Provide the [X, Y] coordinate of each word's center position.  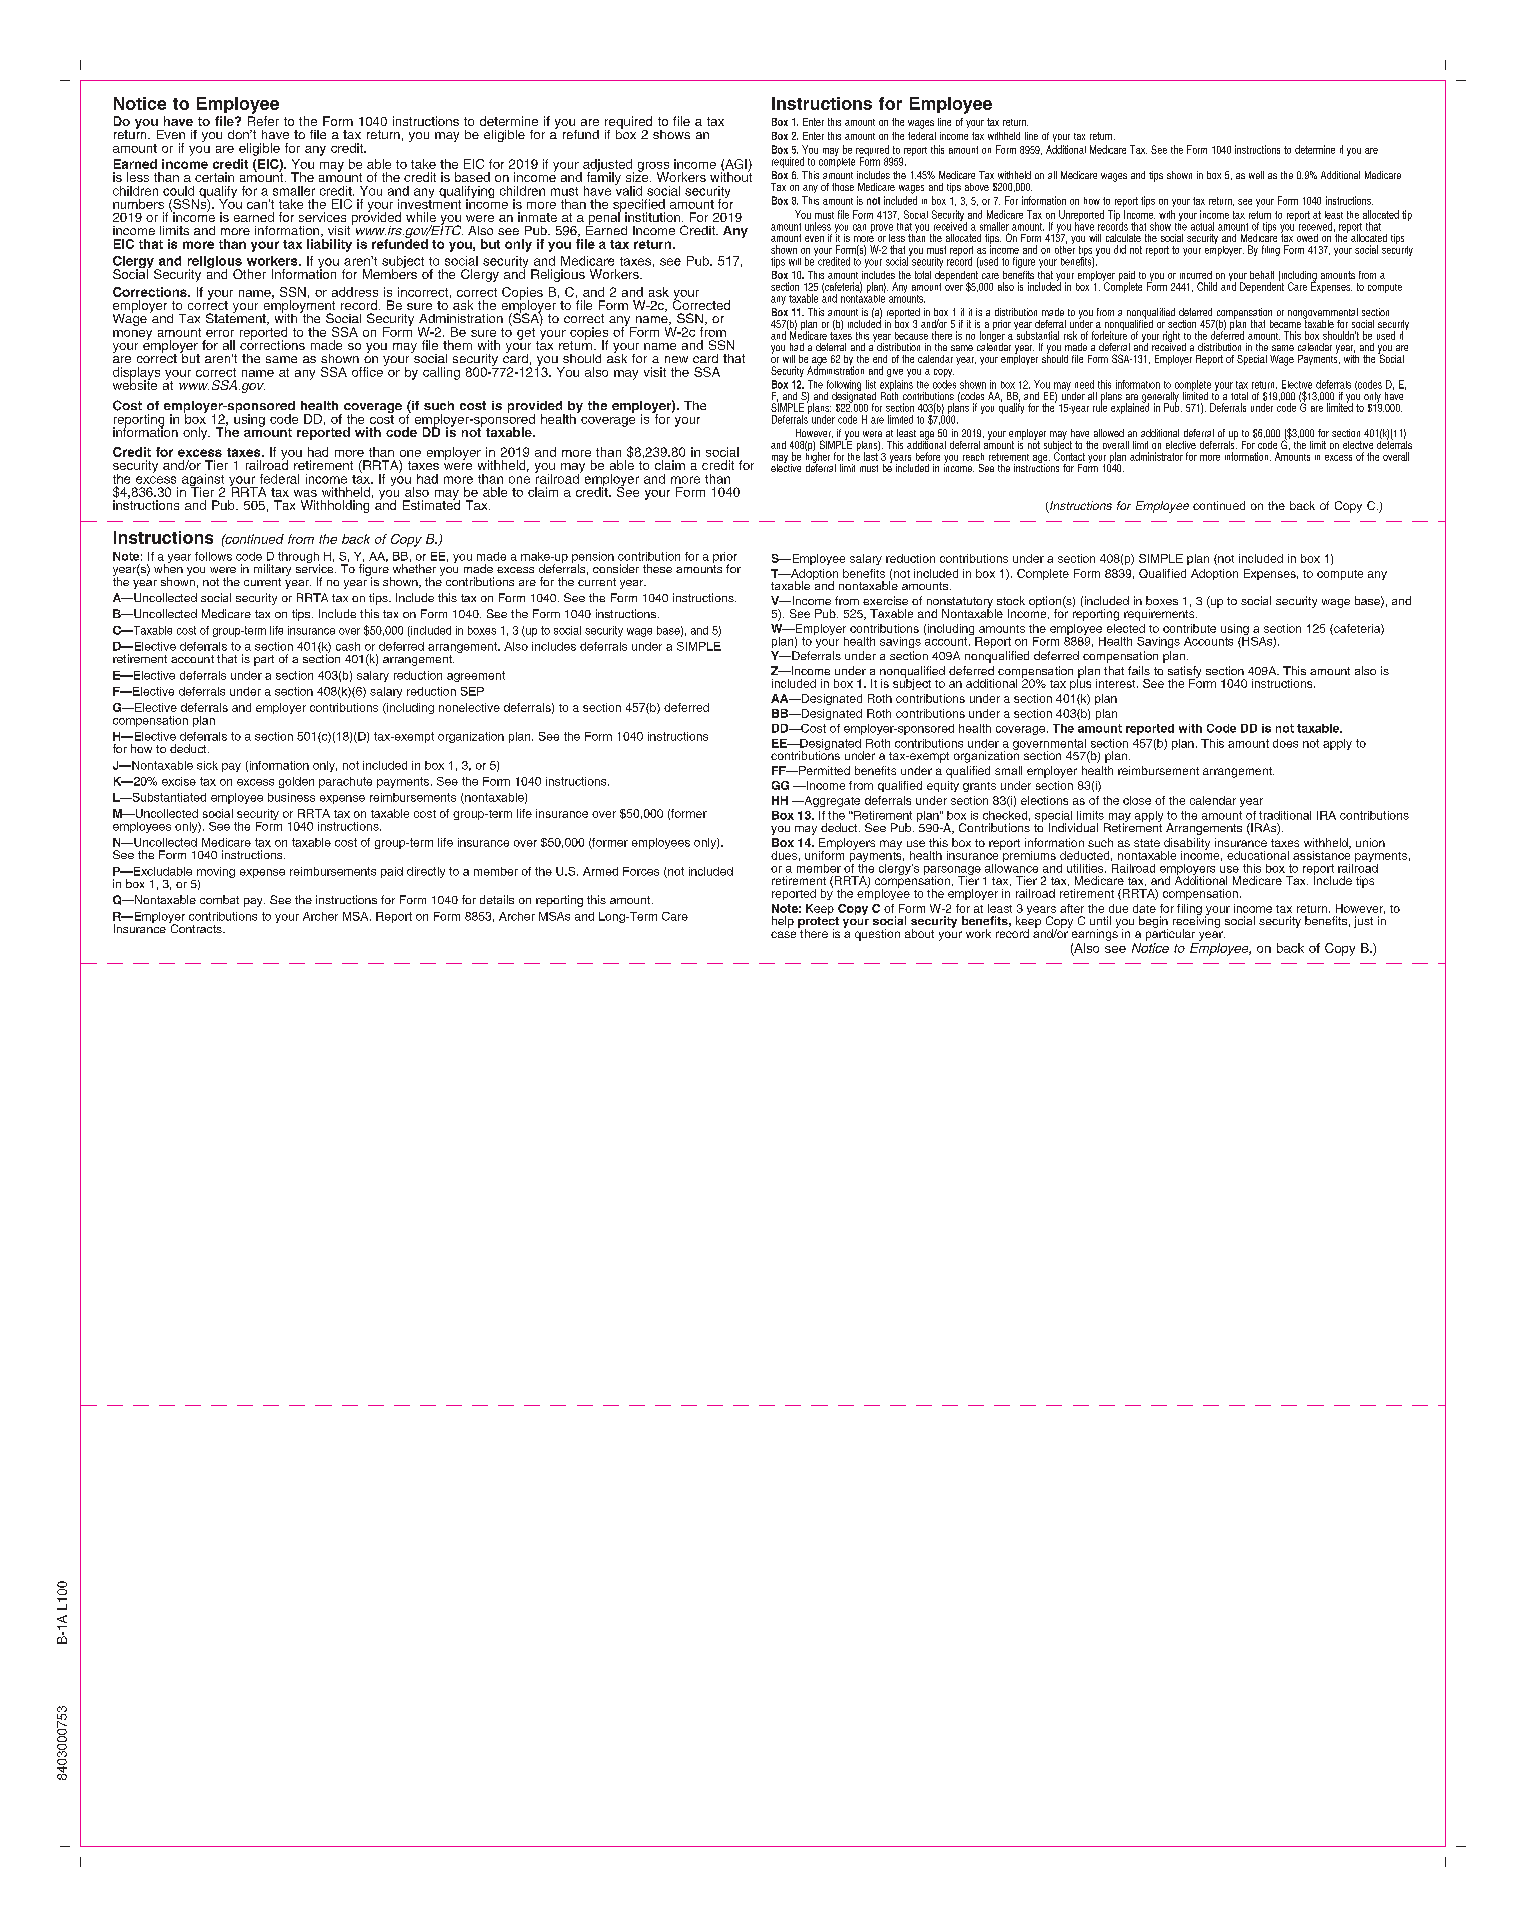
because [911, 336]
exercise [885, 600]
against [203, 481]
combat [219, 899]
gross [653, 168]
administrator [1156, 456]
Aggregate [831, 801]
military [272, 570]
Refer [263, 121]
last [871, 455]
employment [299, 306]
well [1256, 175]
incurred [1196, 275]
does [1285, 743]
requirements [1160, 615]
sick [207, 765]
